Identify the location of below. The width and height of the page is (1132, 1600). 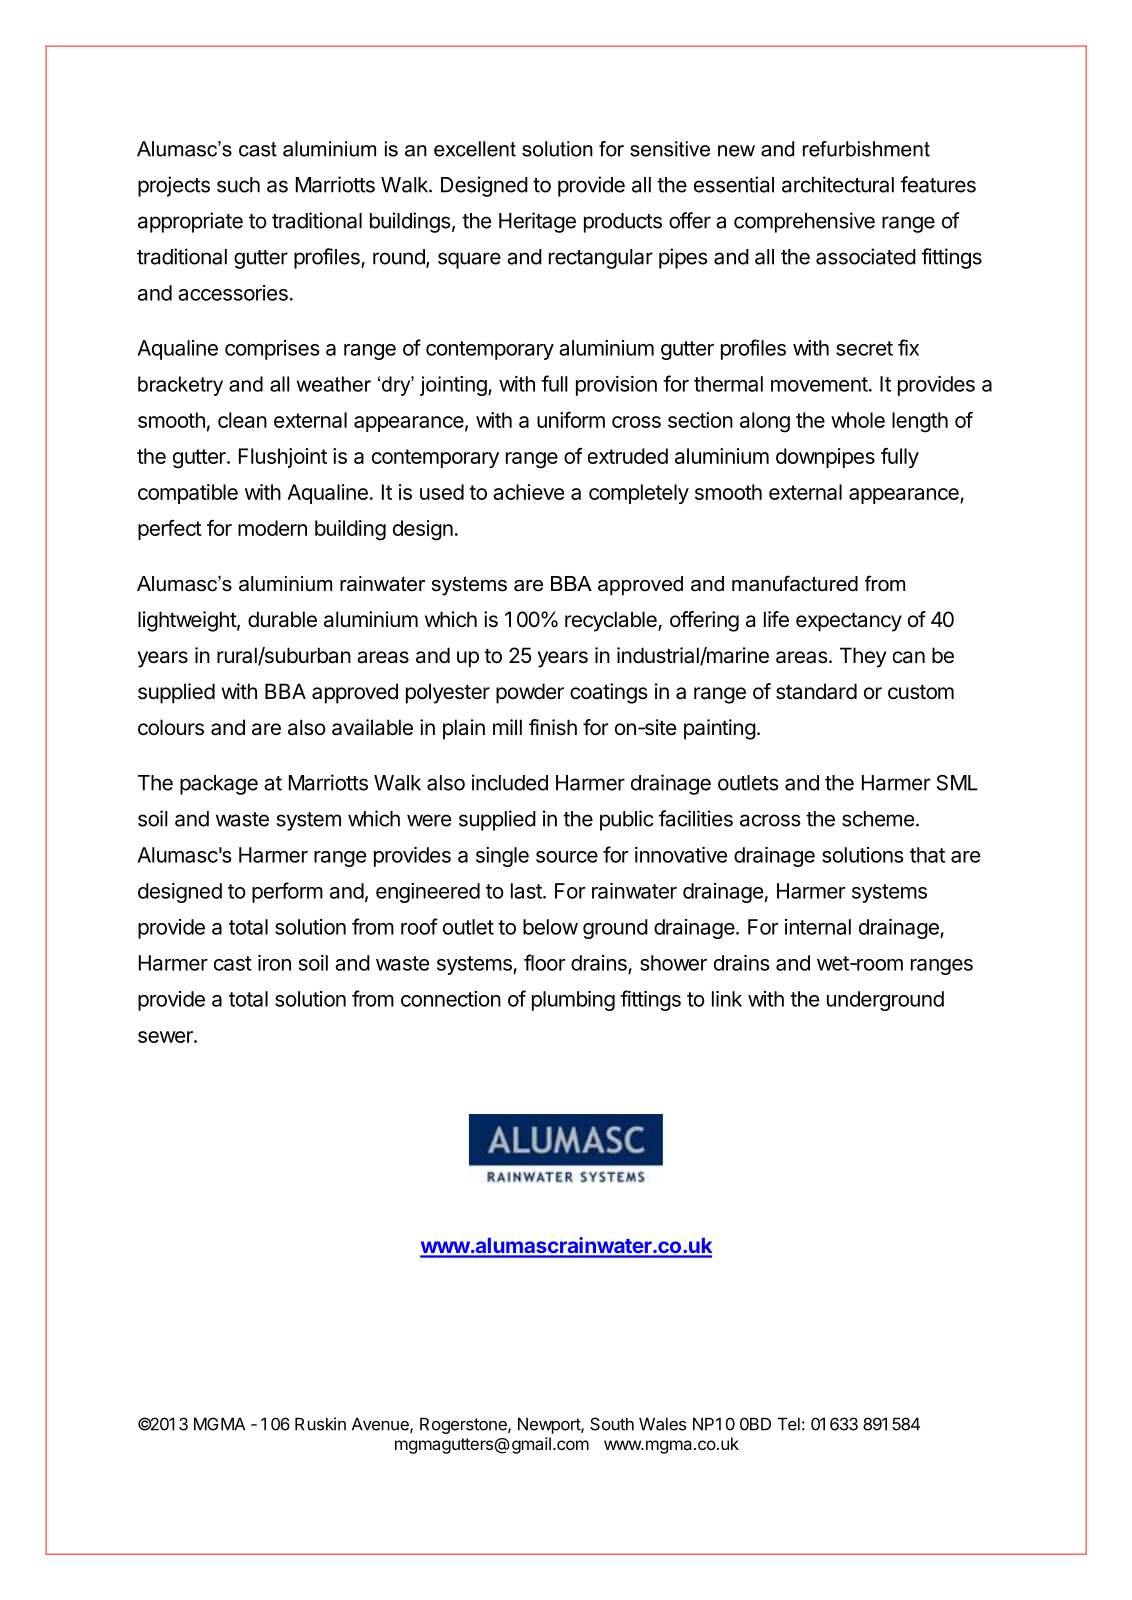
(550, 927).
